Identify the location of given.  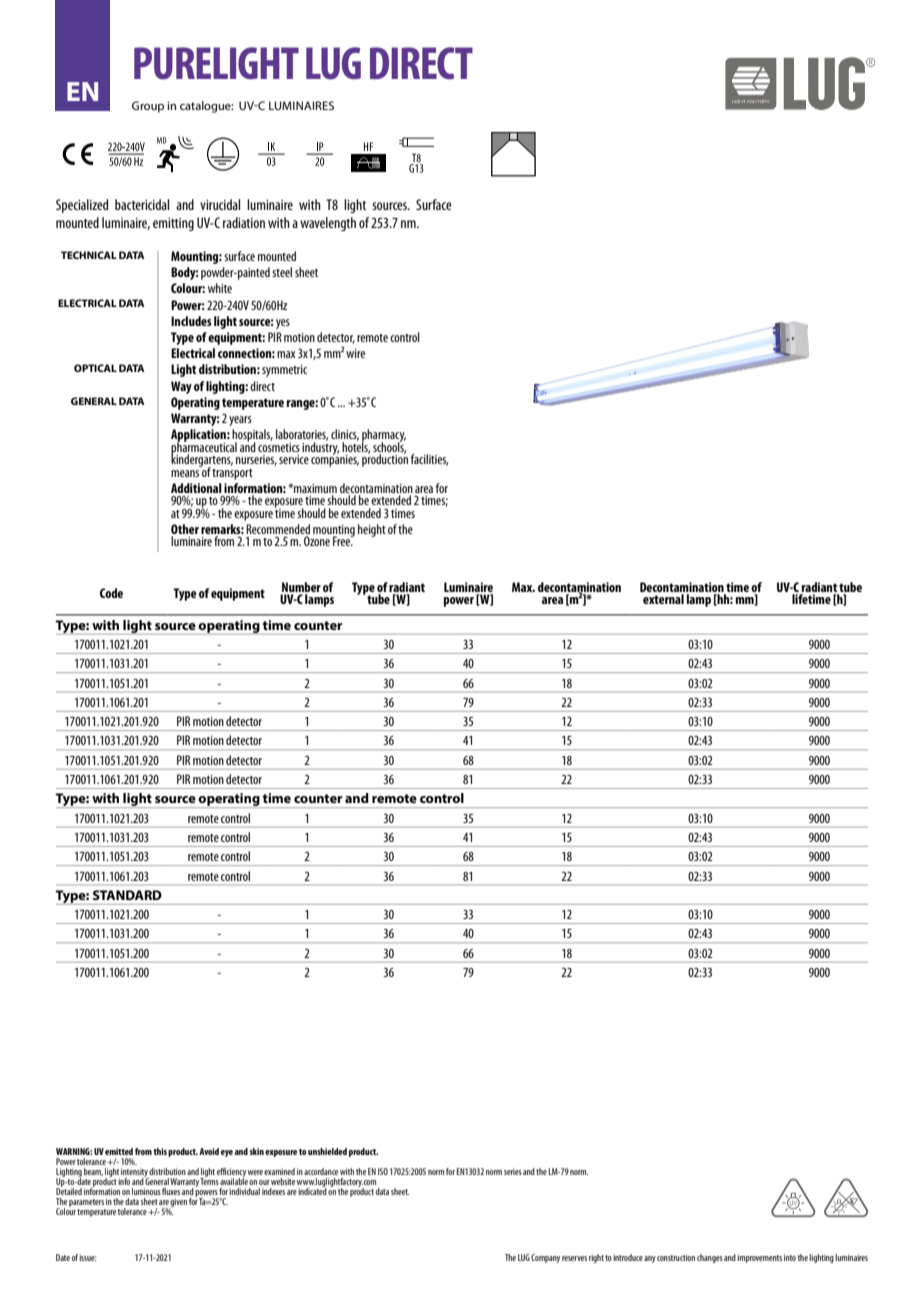
(178, 1204).
